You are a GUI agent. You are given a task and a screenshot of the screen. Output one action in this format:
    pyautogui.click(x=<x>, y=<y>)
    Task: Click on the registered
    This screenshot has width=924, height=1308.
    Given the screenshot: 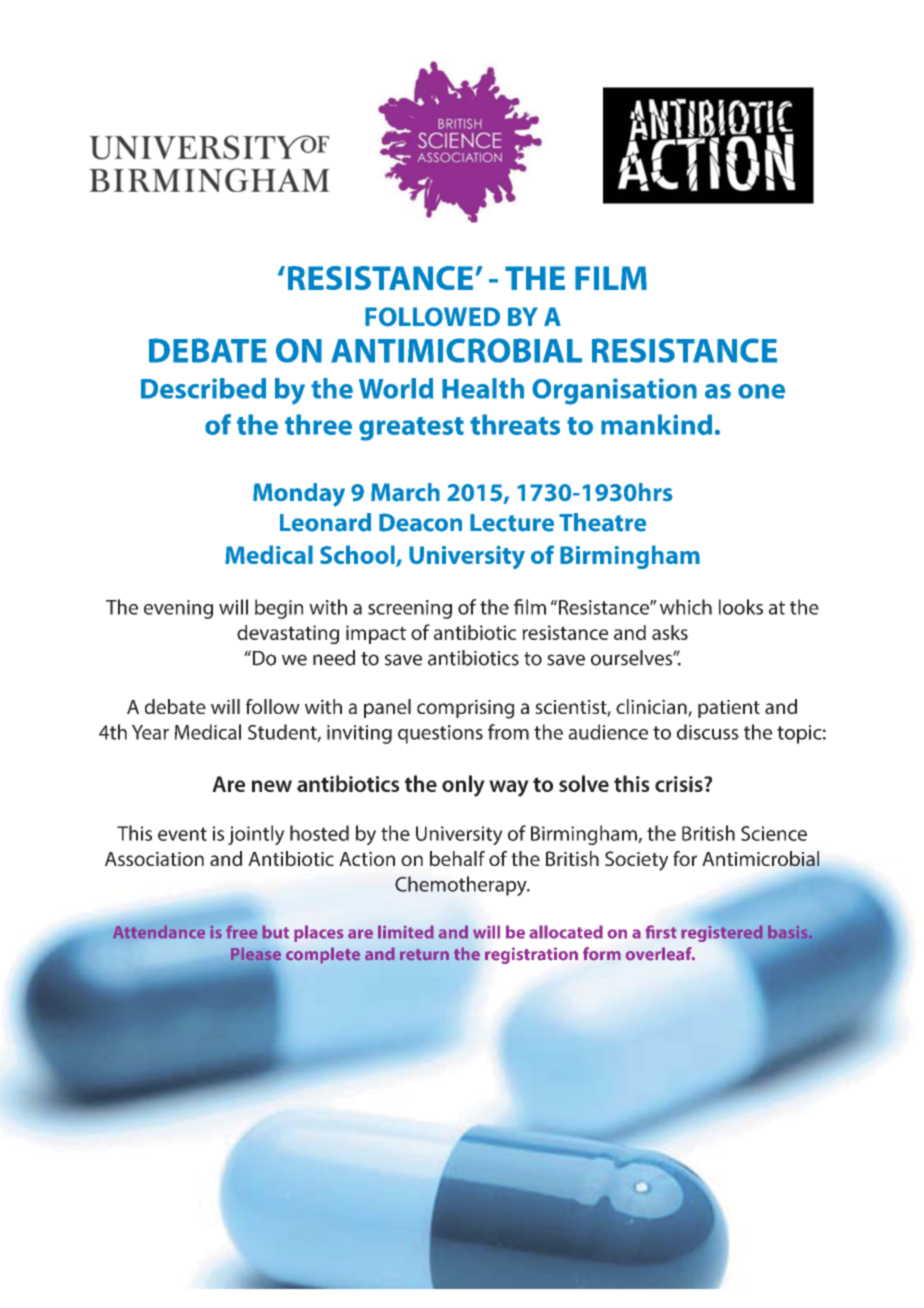 What is the action you would take?
    pyautogui.click(x=722, y=934)
